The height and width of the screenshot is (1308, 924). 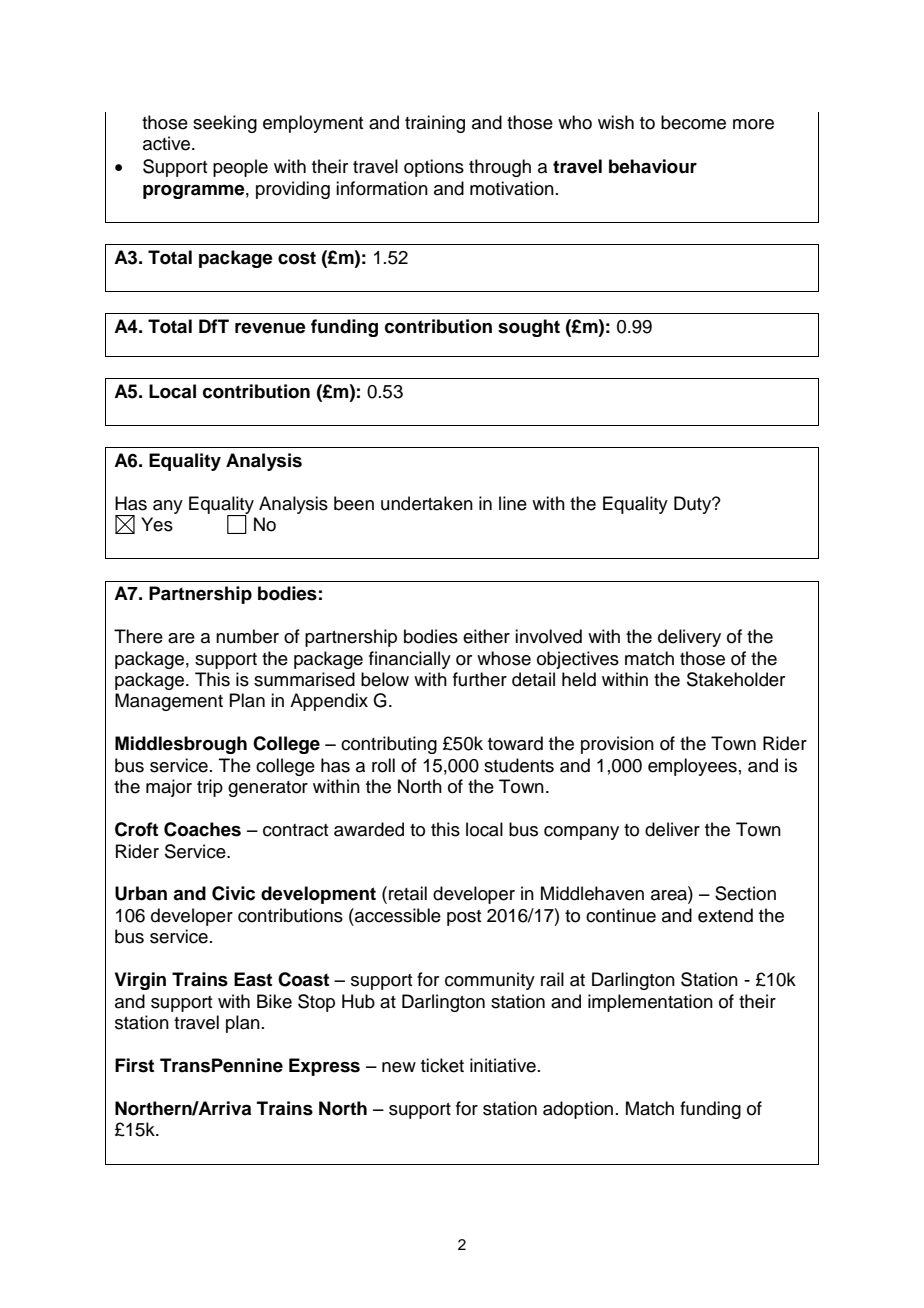 I want to click on people, so click(x=240, y=168).
